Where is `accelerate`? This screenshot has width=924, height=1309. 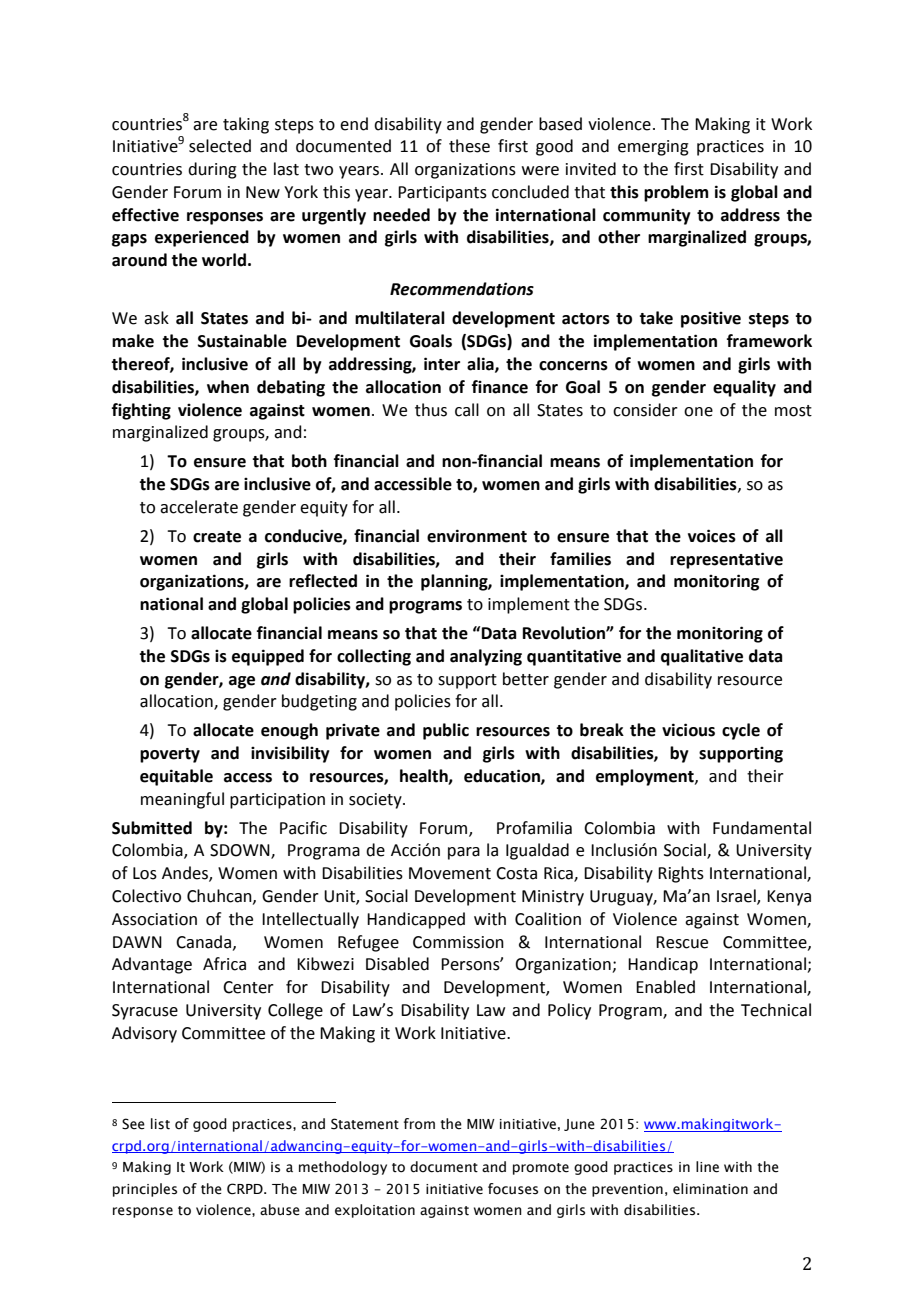 accelerate is located at coordinates (199, 507).
